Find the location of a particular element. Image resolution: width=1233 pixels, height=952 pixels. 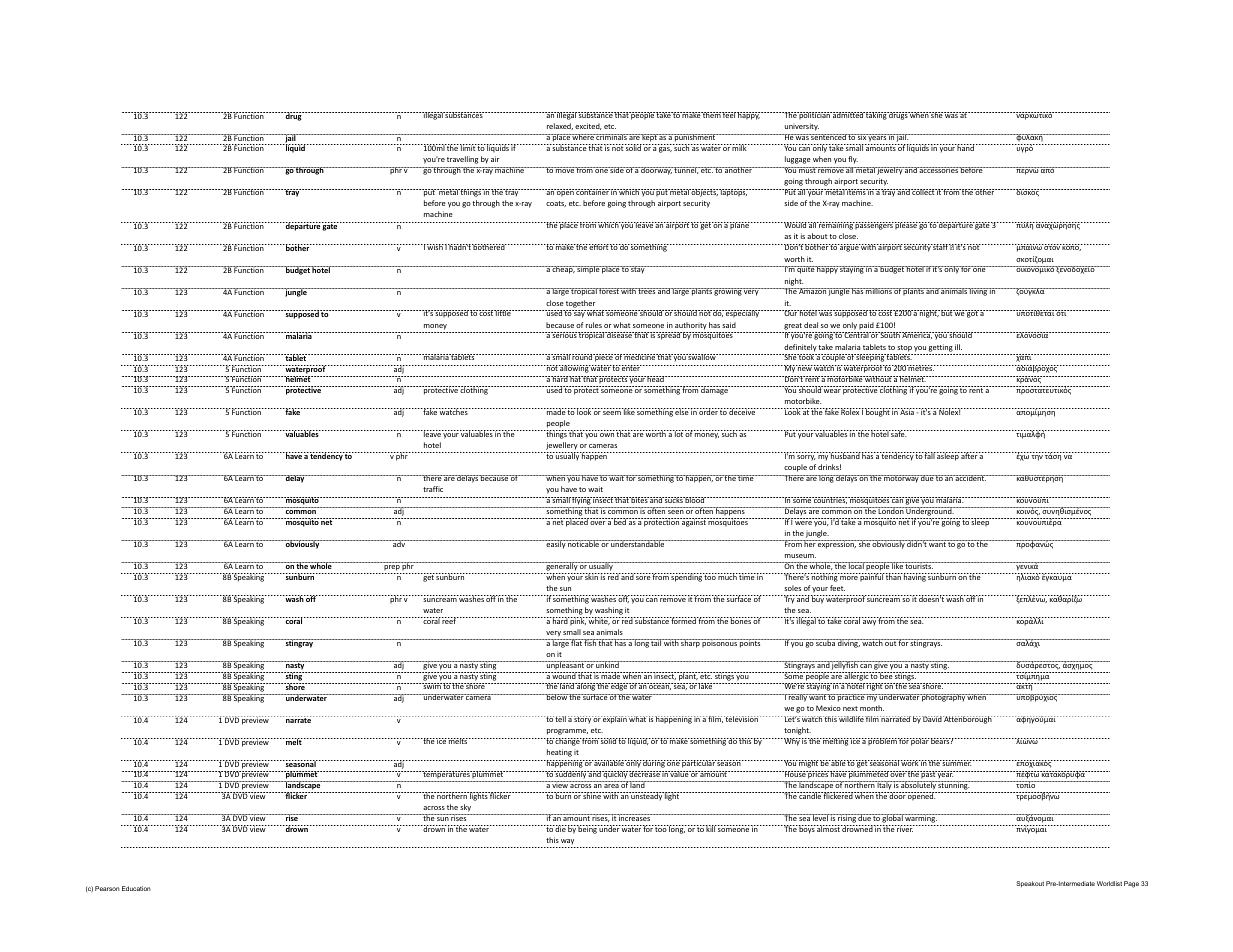

limit is located at coordinates (468, 147).
